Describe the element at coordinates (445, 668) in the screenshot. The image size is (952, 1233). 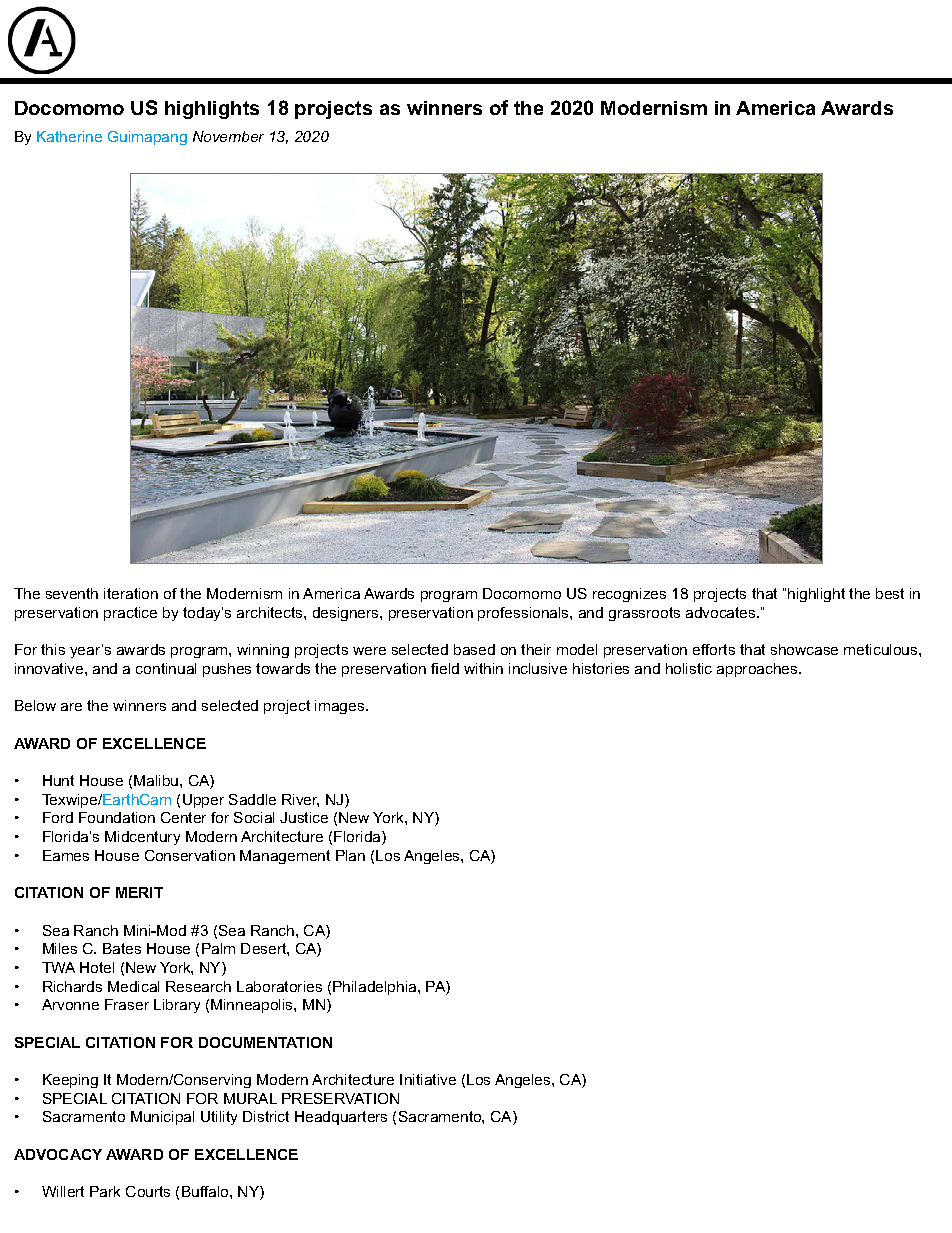
I see `field` at that location.
